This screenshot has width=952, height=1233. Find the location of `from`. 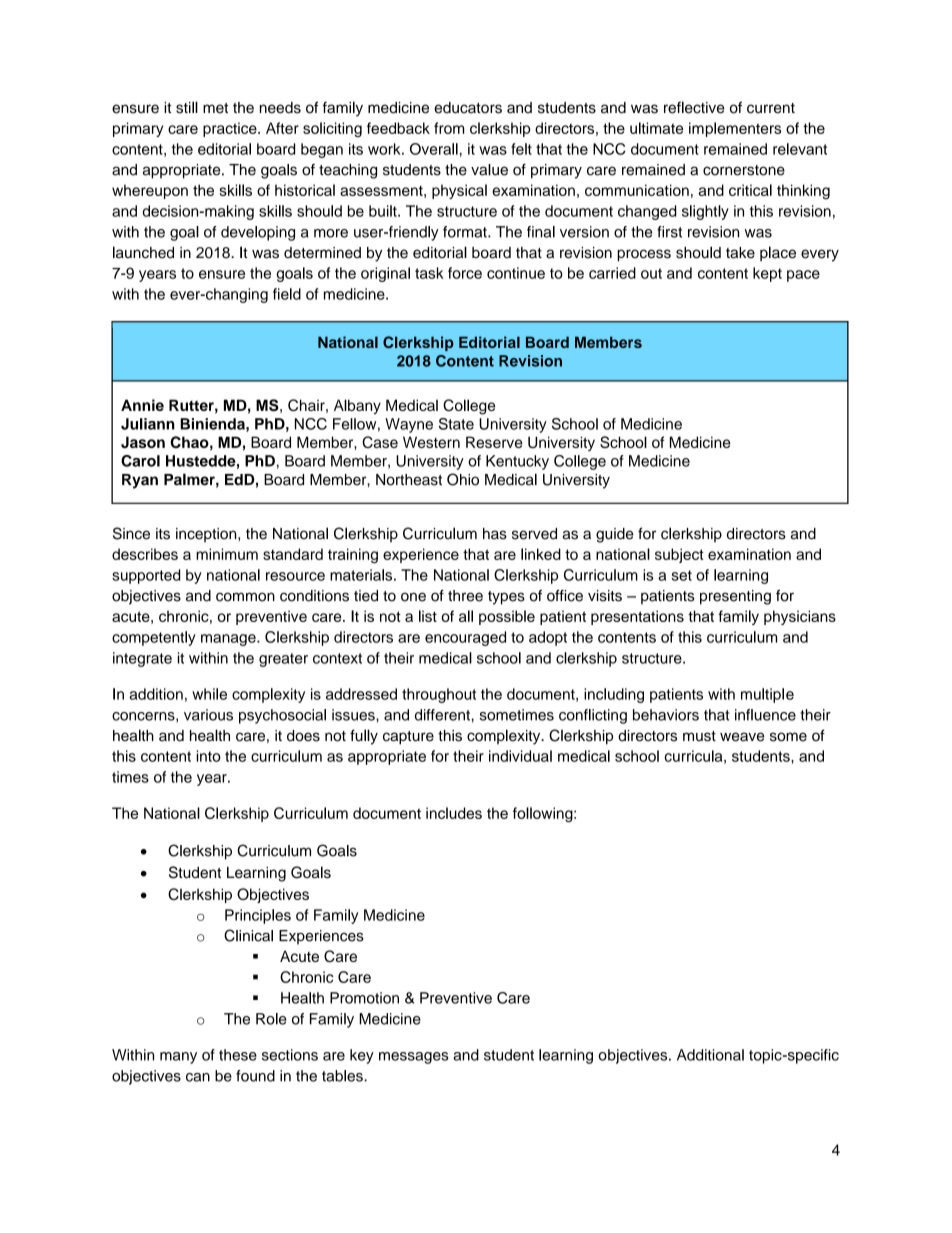

from is located at coordinates (449, 128).
